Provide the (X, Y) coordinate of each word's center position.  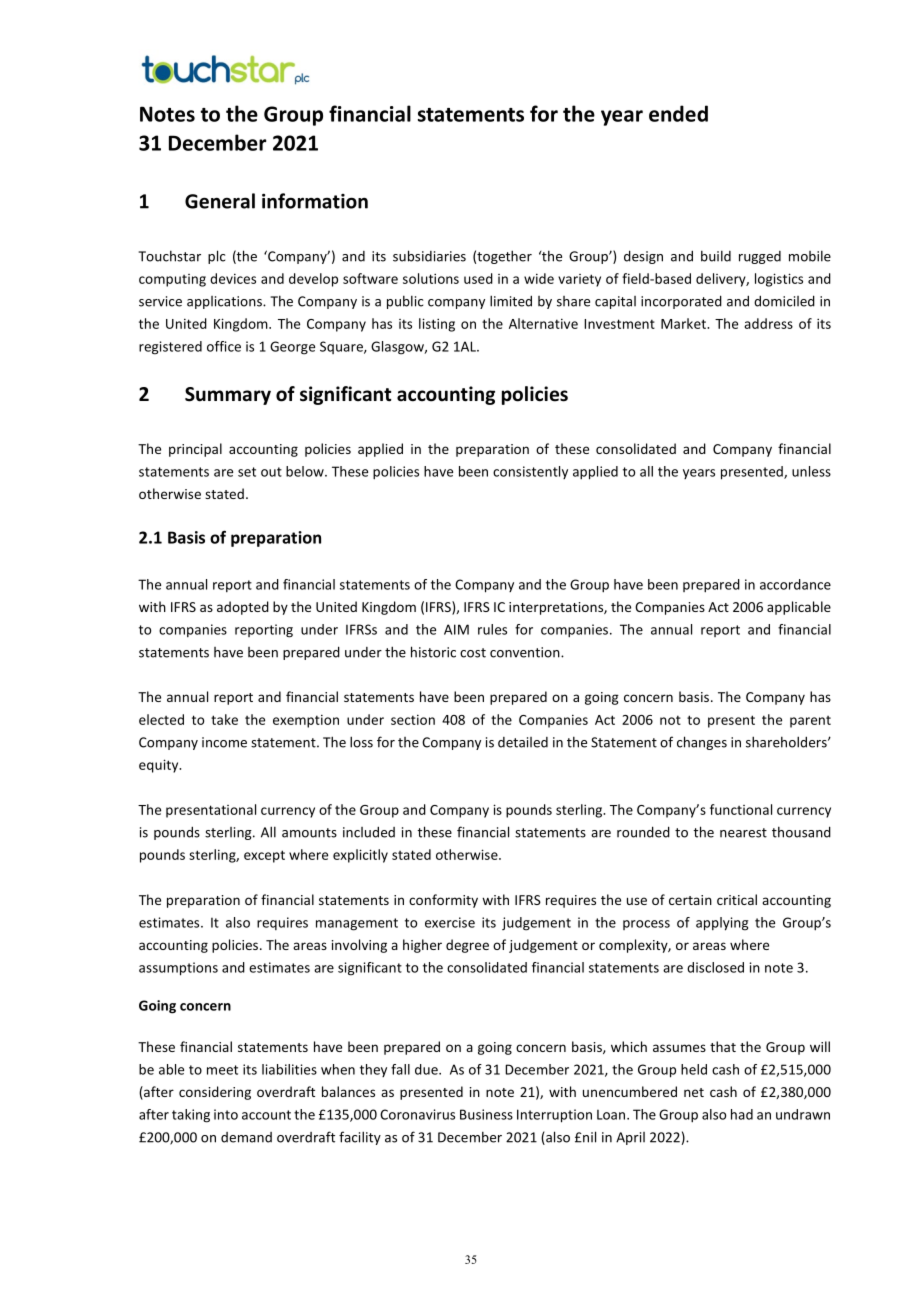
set (247, 472)
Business (486, 1114)
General (220, 201)
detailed (523, 742)
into (226, 1114)
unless (811, 471)
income (224, 742)
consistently (530, 472)
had (742, 1114)
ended (678, 113)
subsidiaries (429, 256)
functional (741, 809)
